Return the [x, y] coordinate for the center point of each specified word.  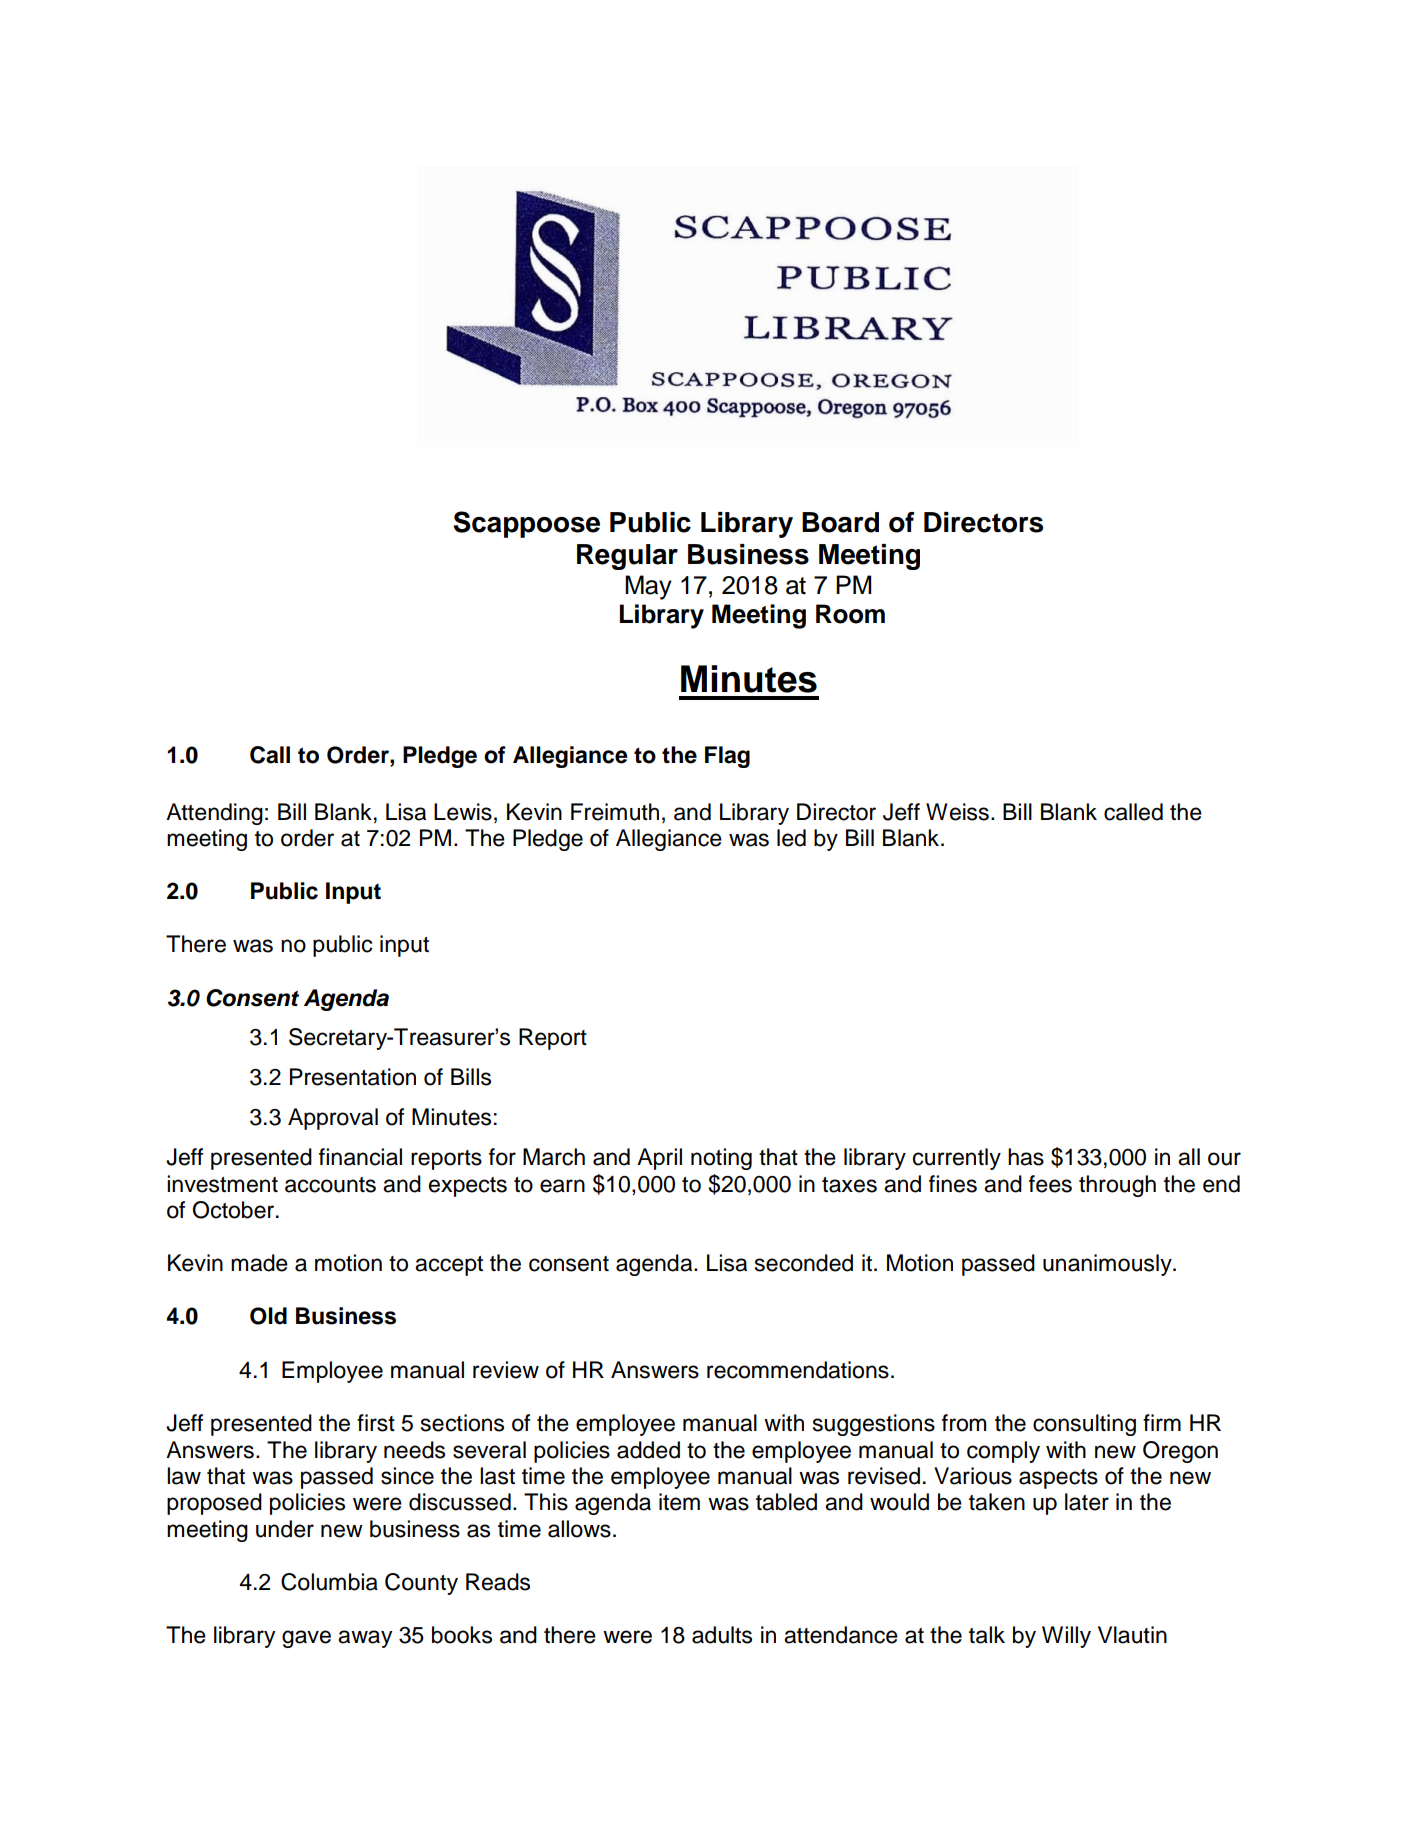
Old [268, 1316]
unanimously [1108, 1265]
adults [722, 1635]
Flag [727, 757]
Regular [627, 557]
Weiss [957, 812]
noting [721, 1159]
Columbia [329, 1582]
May [648, 587]
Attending [214, 814]
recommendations [798, 1370]
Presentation [353, 1077]
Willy [1066, 1637]
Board [840, 522]
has [1026, 1157]
